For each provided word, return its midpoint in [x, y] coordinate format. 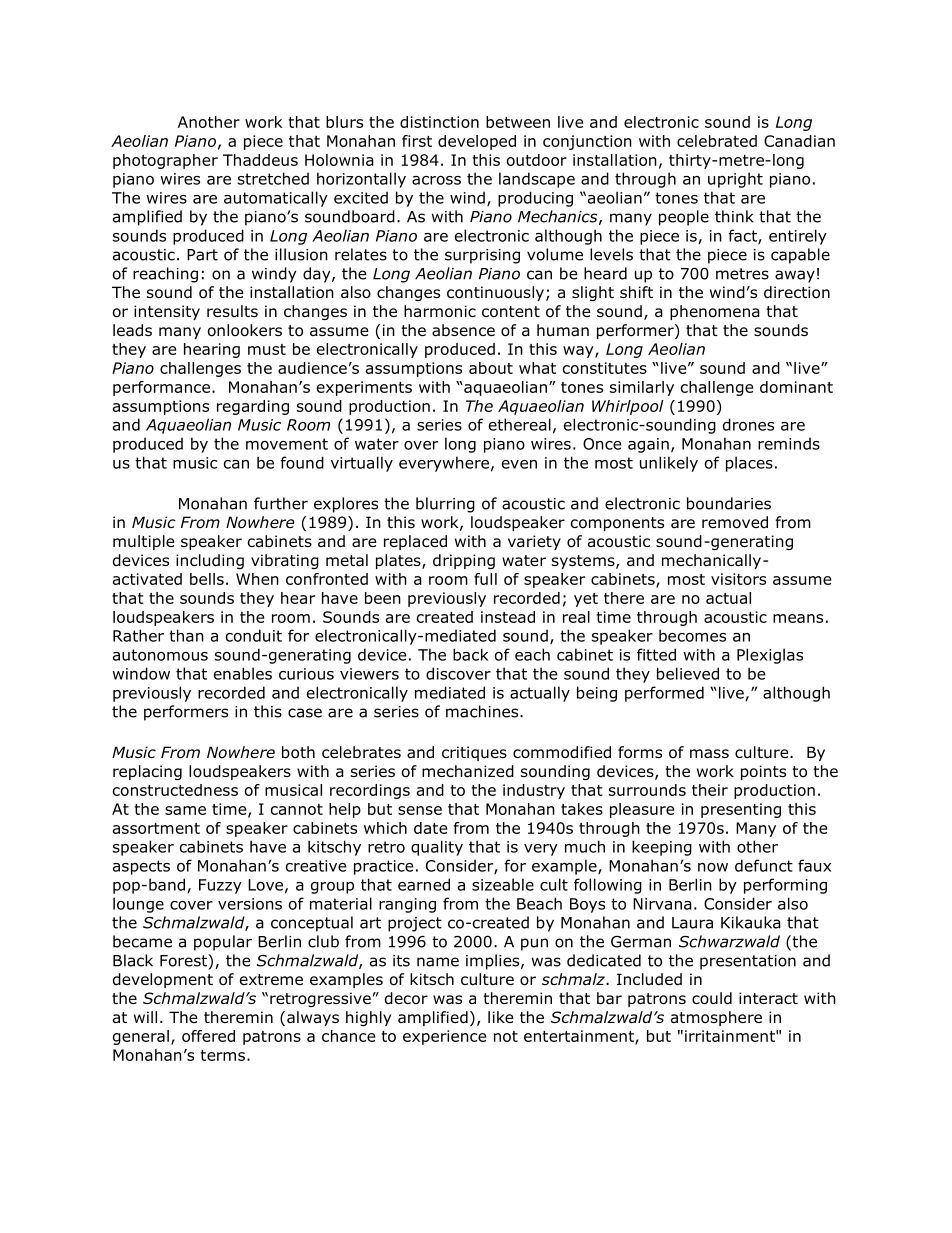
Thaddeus [260, 160]
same [185, 810]
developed [477, 142]
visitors [738, 579]
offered [208, 1036]
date [430, 828]
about [491, 368]
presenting [741, 810]
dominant [796, 387]
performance [161, 388]
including [210, 561]
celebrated [717, 141]
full [485, 579]
